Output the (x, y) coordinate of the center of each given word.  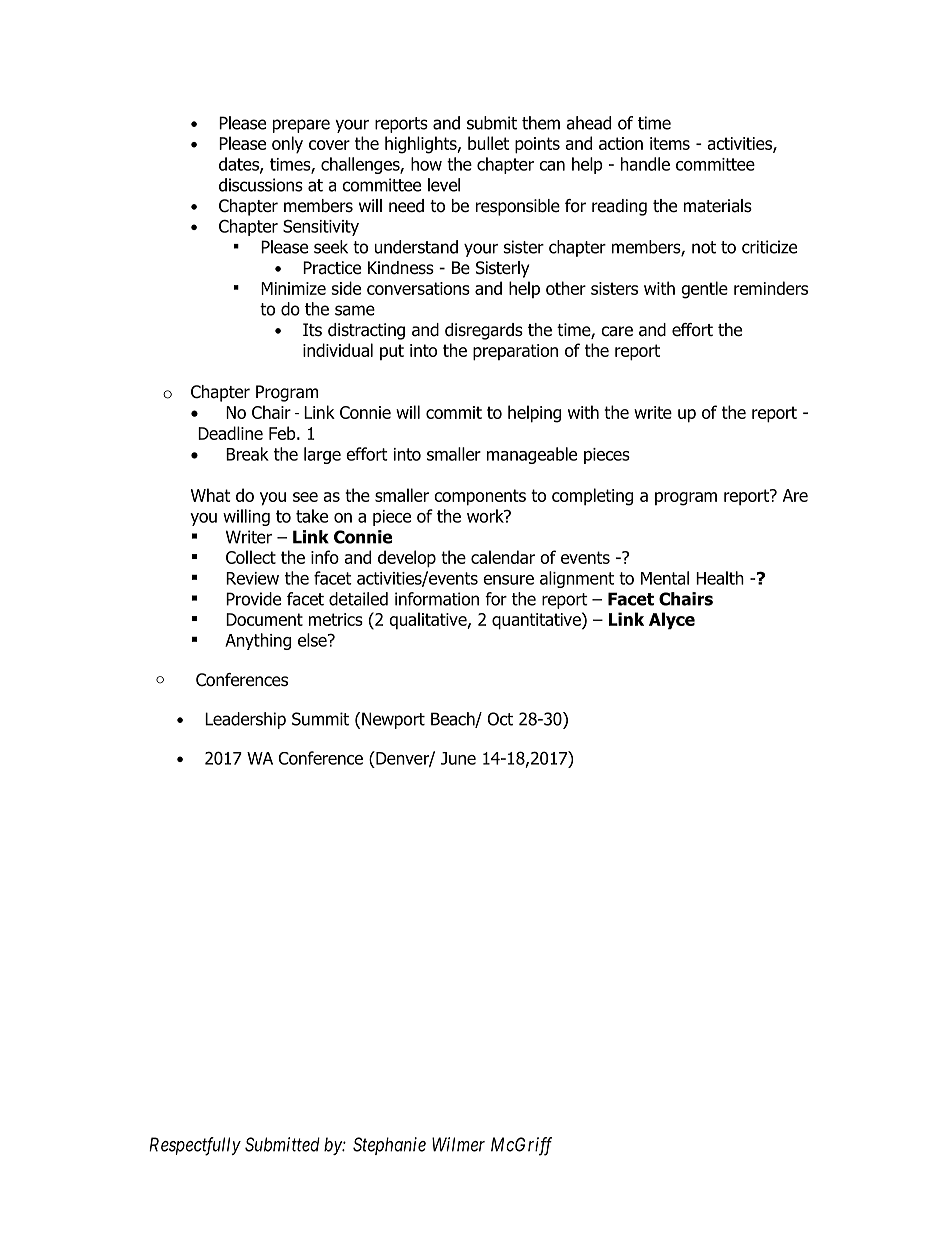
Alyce (672, 621)
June (458, 758)
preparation (515, 352)
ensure (508, 580)
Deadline (230, 433)
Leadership (245, 720)
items (670, 143)
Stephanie (389, 1146)
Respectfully (195, 1146)
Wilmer (458, 1144)
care (617, 331)
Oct (500, 719)
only (287, 145)
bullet (488, 143)
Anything (258, 641)
